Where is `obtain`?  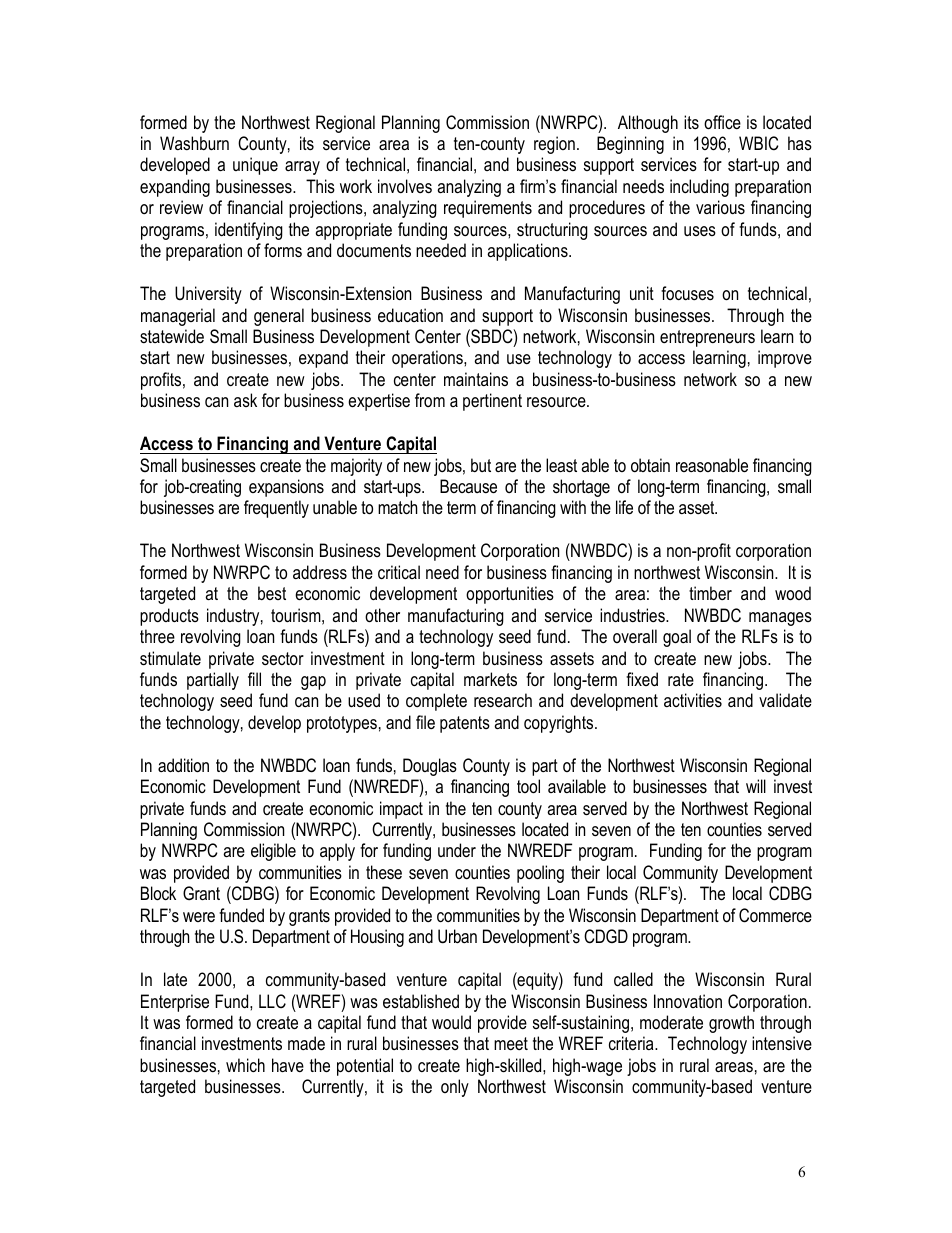
obtain is located at coordinates (650, 465).
